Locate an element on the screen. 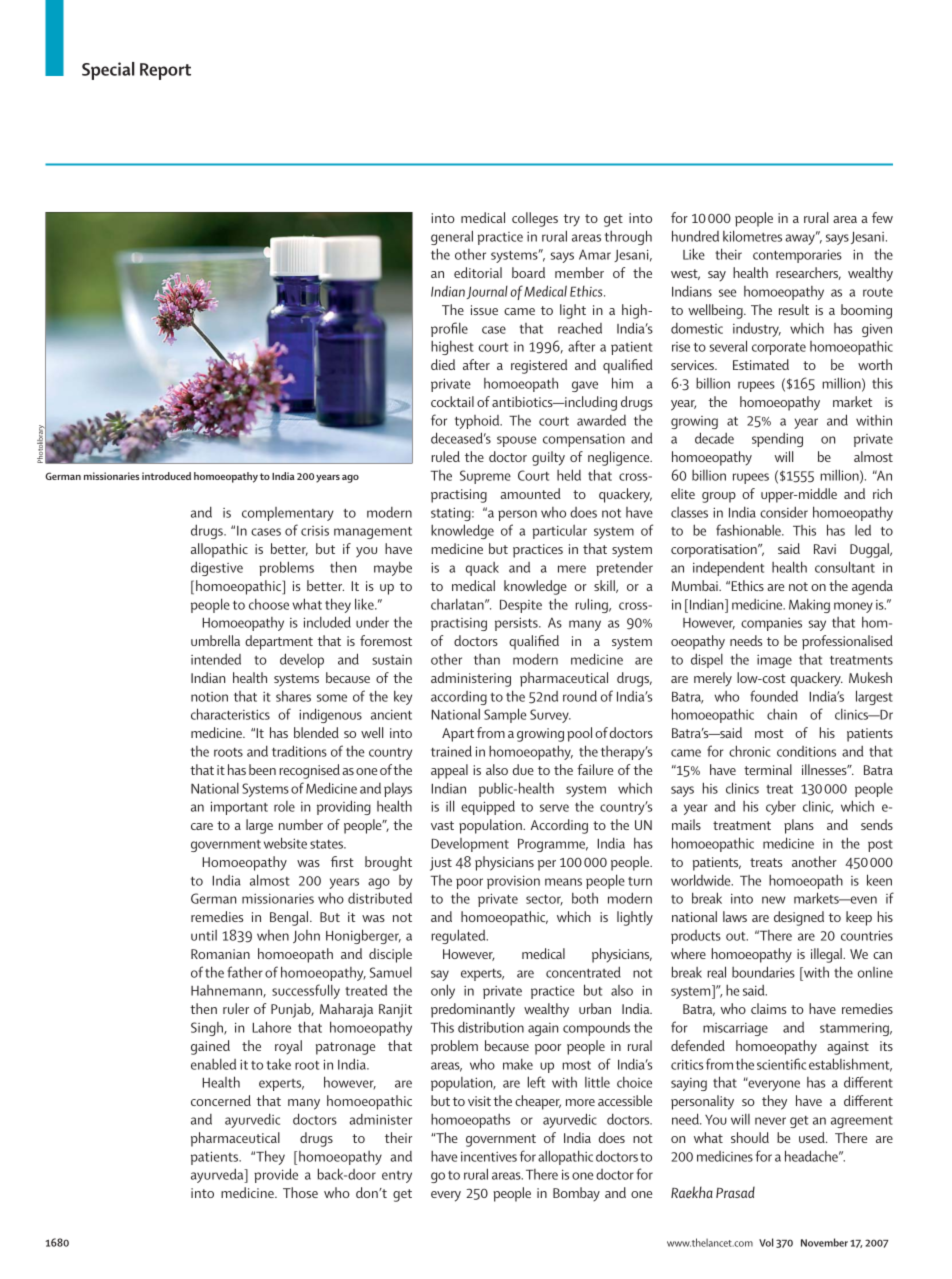 This screenshot has width=952, height=1279. Report is located at coordinates (165, 71).
